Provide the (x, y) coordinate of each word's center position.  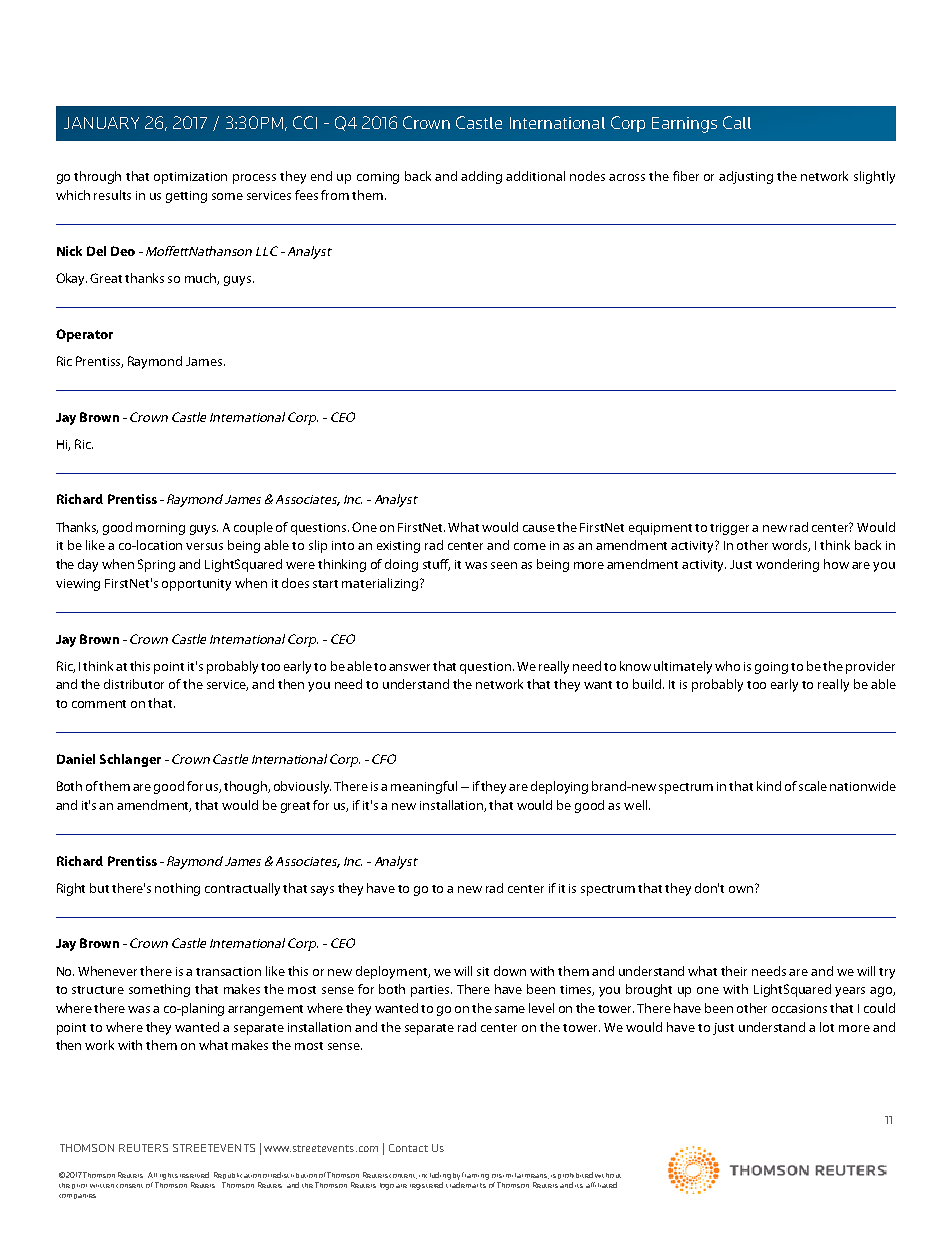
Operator (84, 335)
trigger (731, 529)
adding (481, 177)
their (734, 971)
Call (737, 122)
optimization (190, 178)
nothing (177, 889)
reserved (194, 1175)
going (771, 668)
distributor (134, 684)
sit (483, 971)
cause (539, 528)
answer (409, 667)
